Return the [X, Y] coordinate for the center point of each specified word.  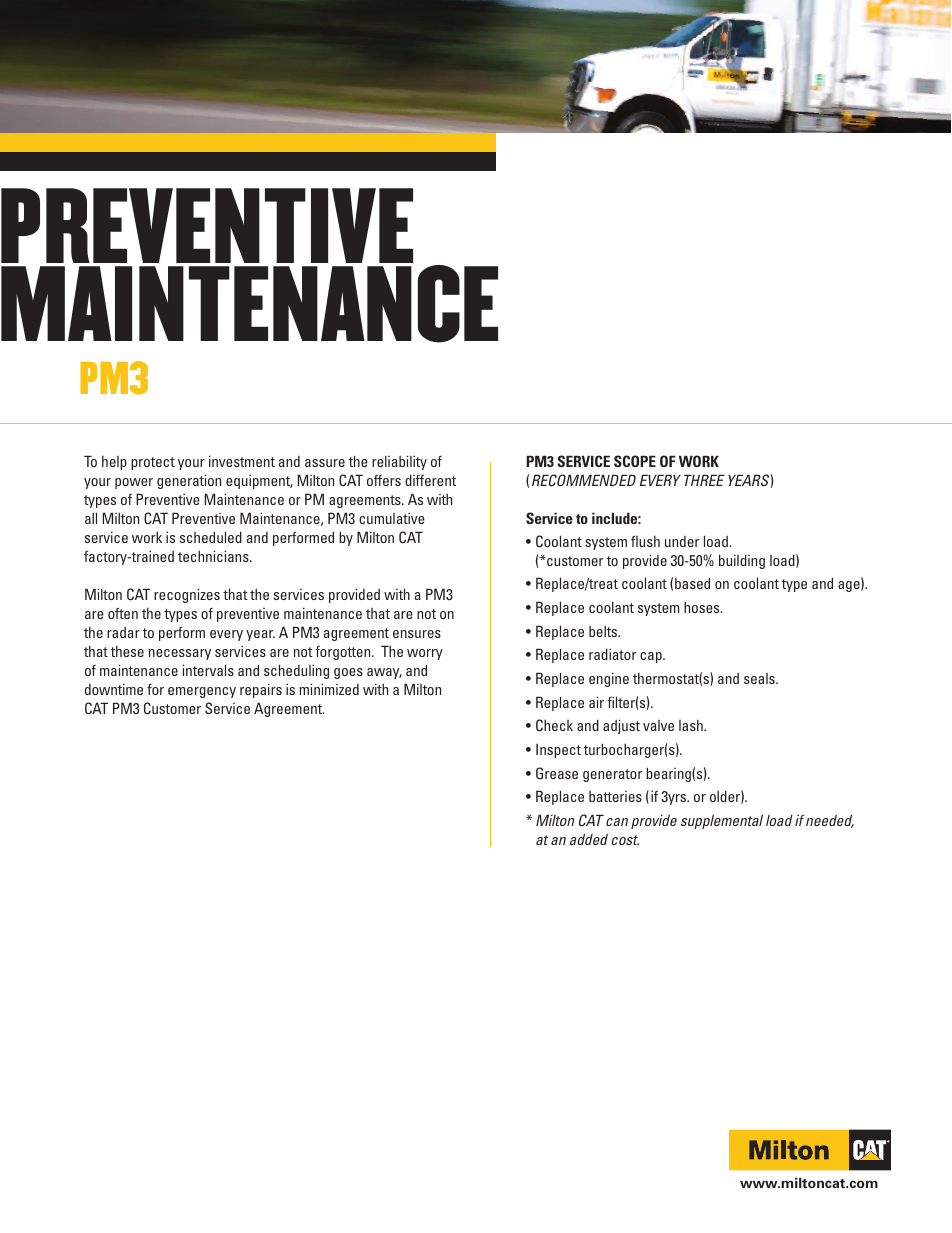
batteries [615, 796]
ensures [417, 634]
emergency [202, 692]
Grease [557, 773]
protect [153, 463]
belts [604, 631]
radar [123, 632]
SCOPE [635, 461]
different [430, 480]
